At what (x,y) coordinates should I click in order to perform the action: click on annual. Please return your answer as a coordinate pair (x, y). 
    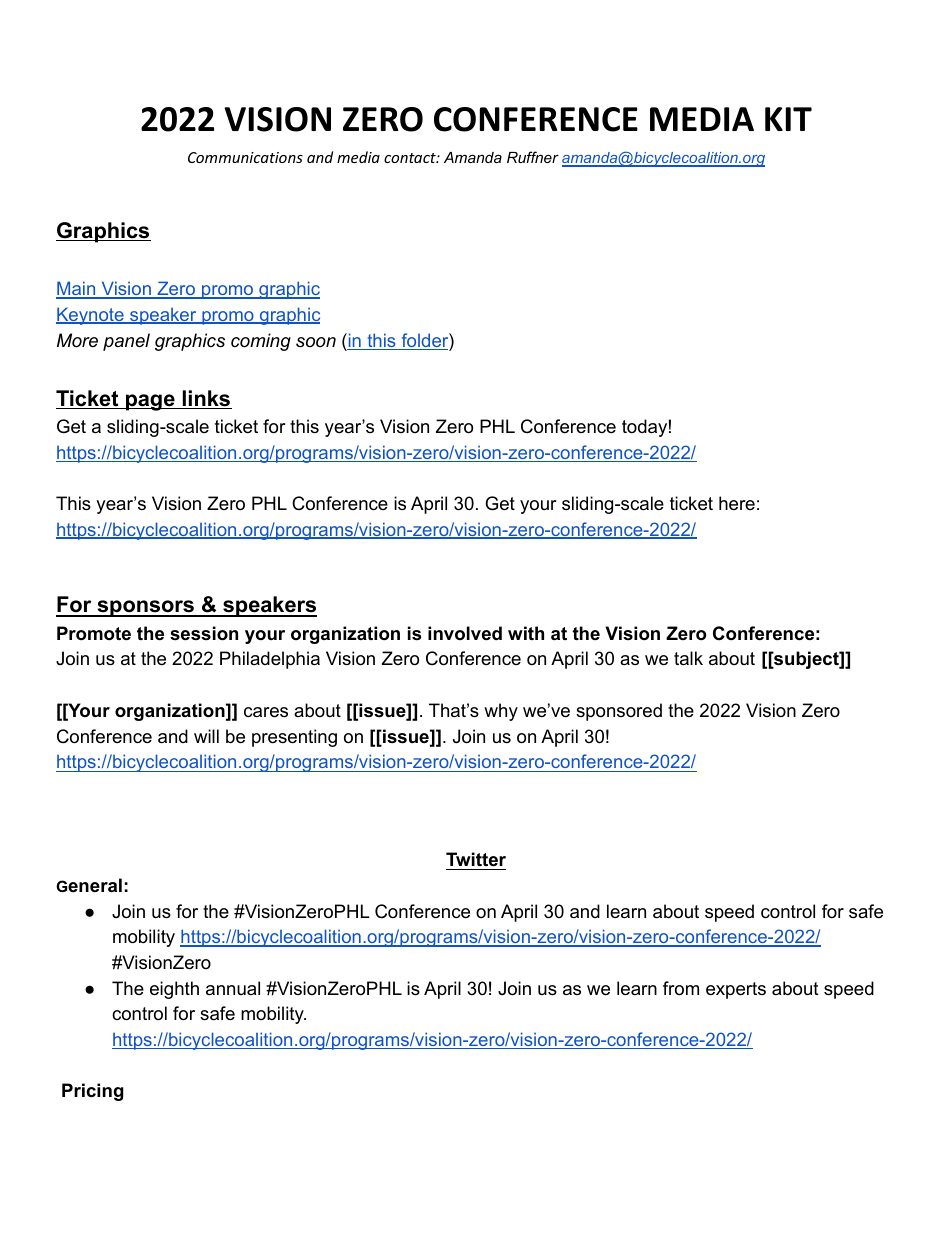
    Looking at the image, I should click on (233, 988).
